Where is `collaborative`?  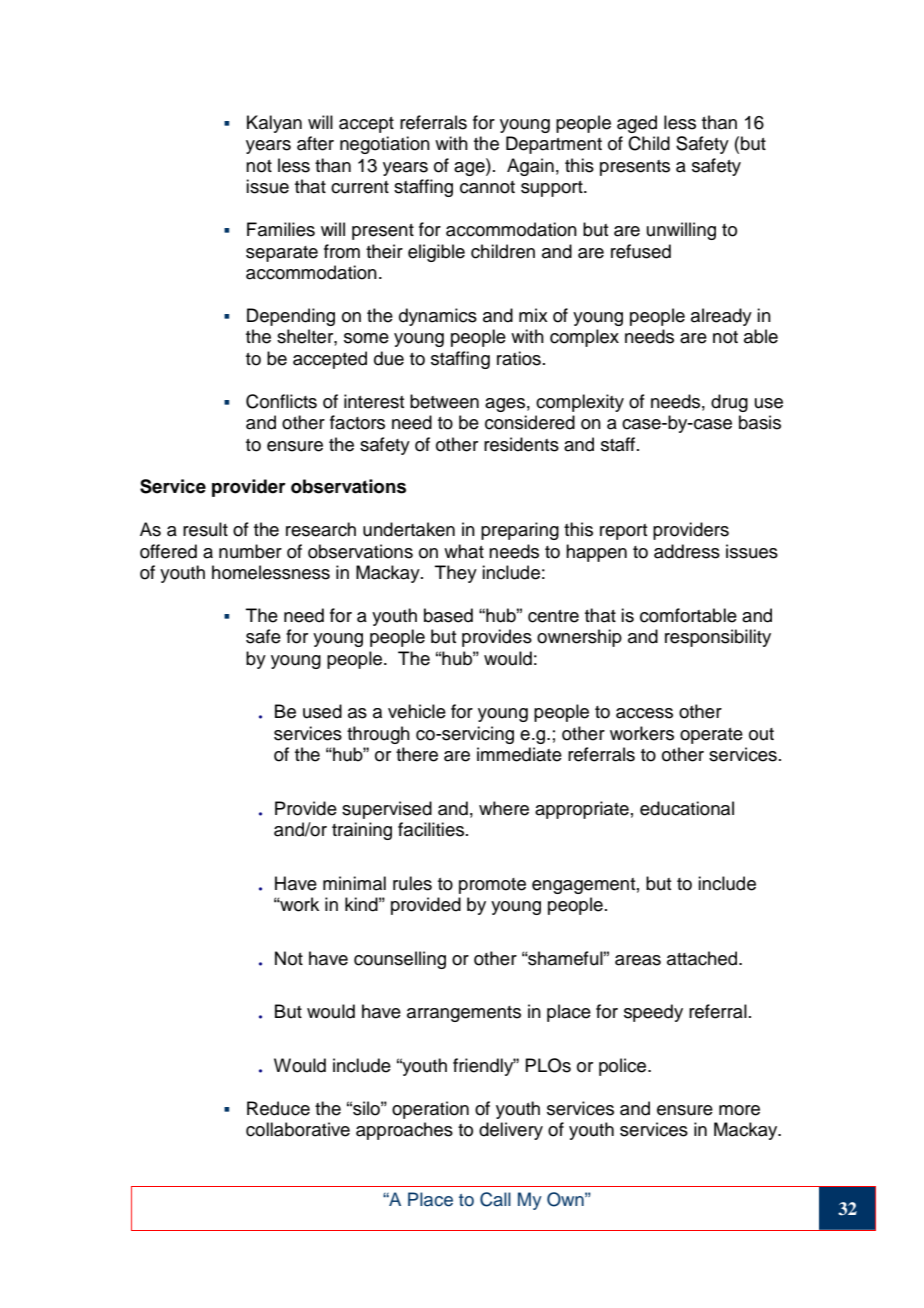 collaborative is located at coordinates (298, 1129).
